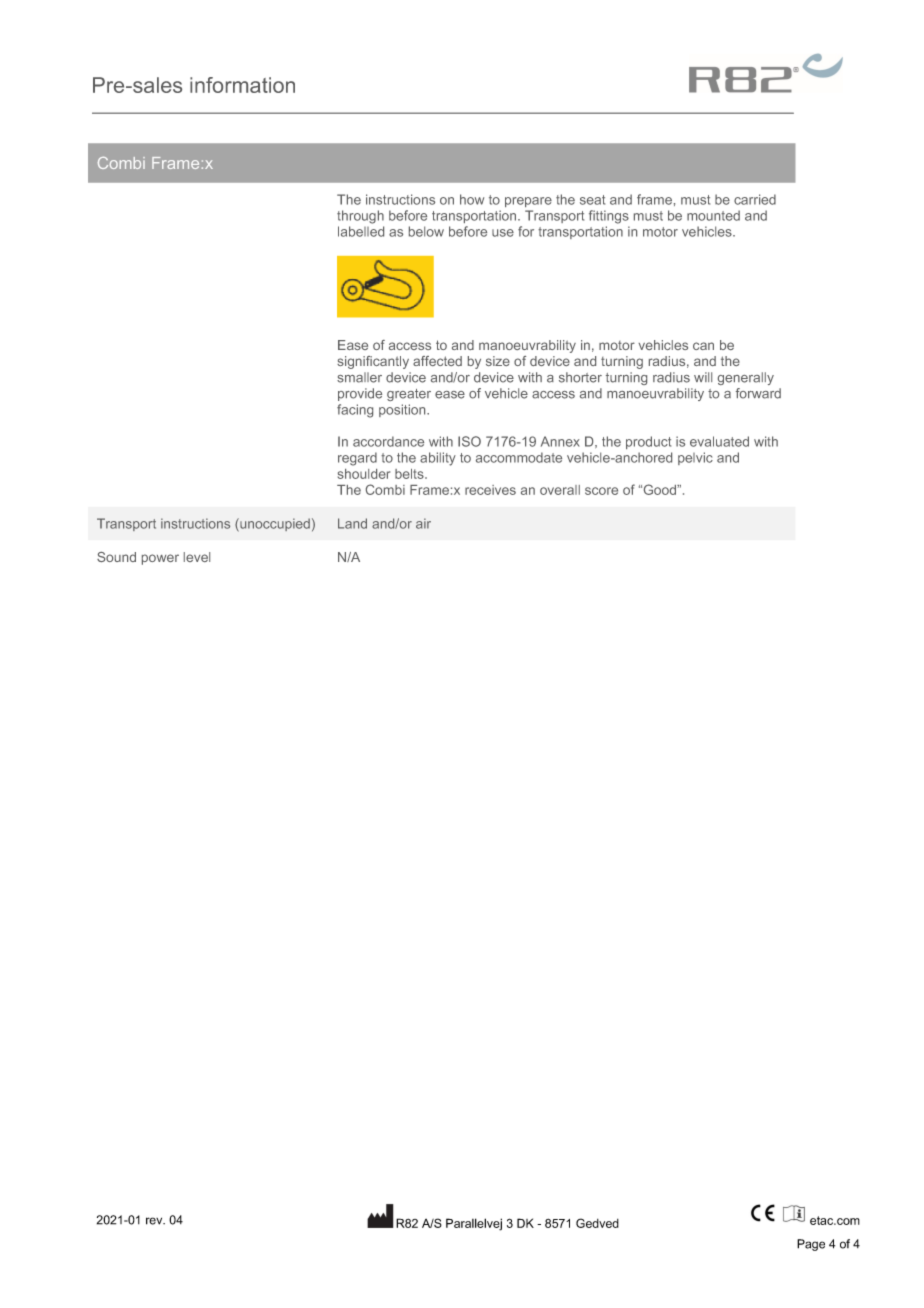 The image size is (924, 1308). What do you see at coordinates (490, 490) in the screenshot?
I see `receives` at bounding box center [490, 490].
